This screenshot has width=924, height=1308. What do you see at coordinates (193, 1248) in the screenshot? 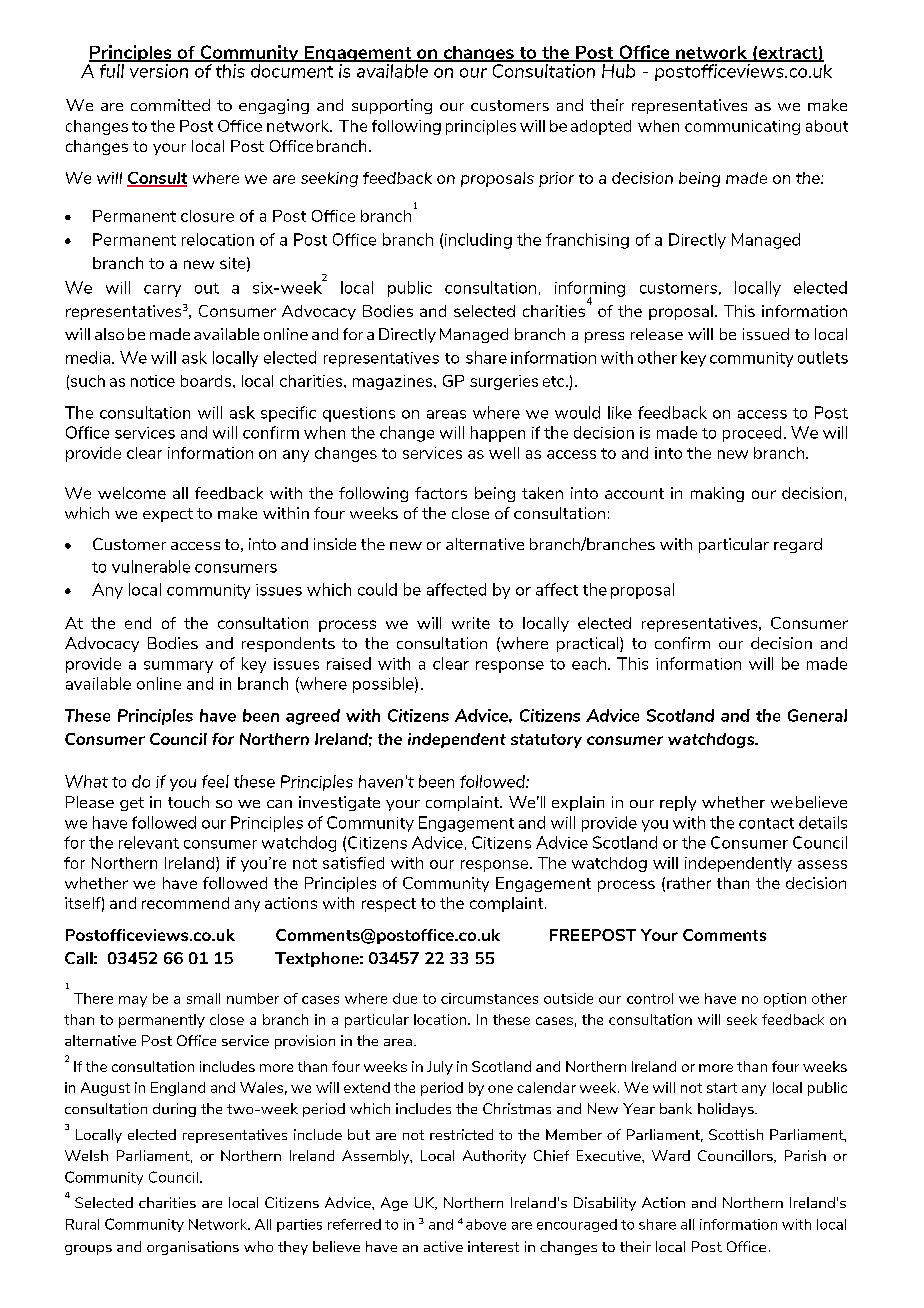
I see `organisations` at bounding box center [193, 1248].
